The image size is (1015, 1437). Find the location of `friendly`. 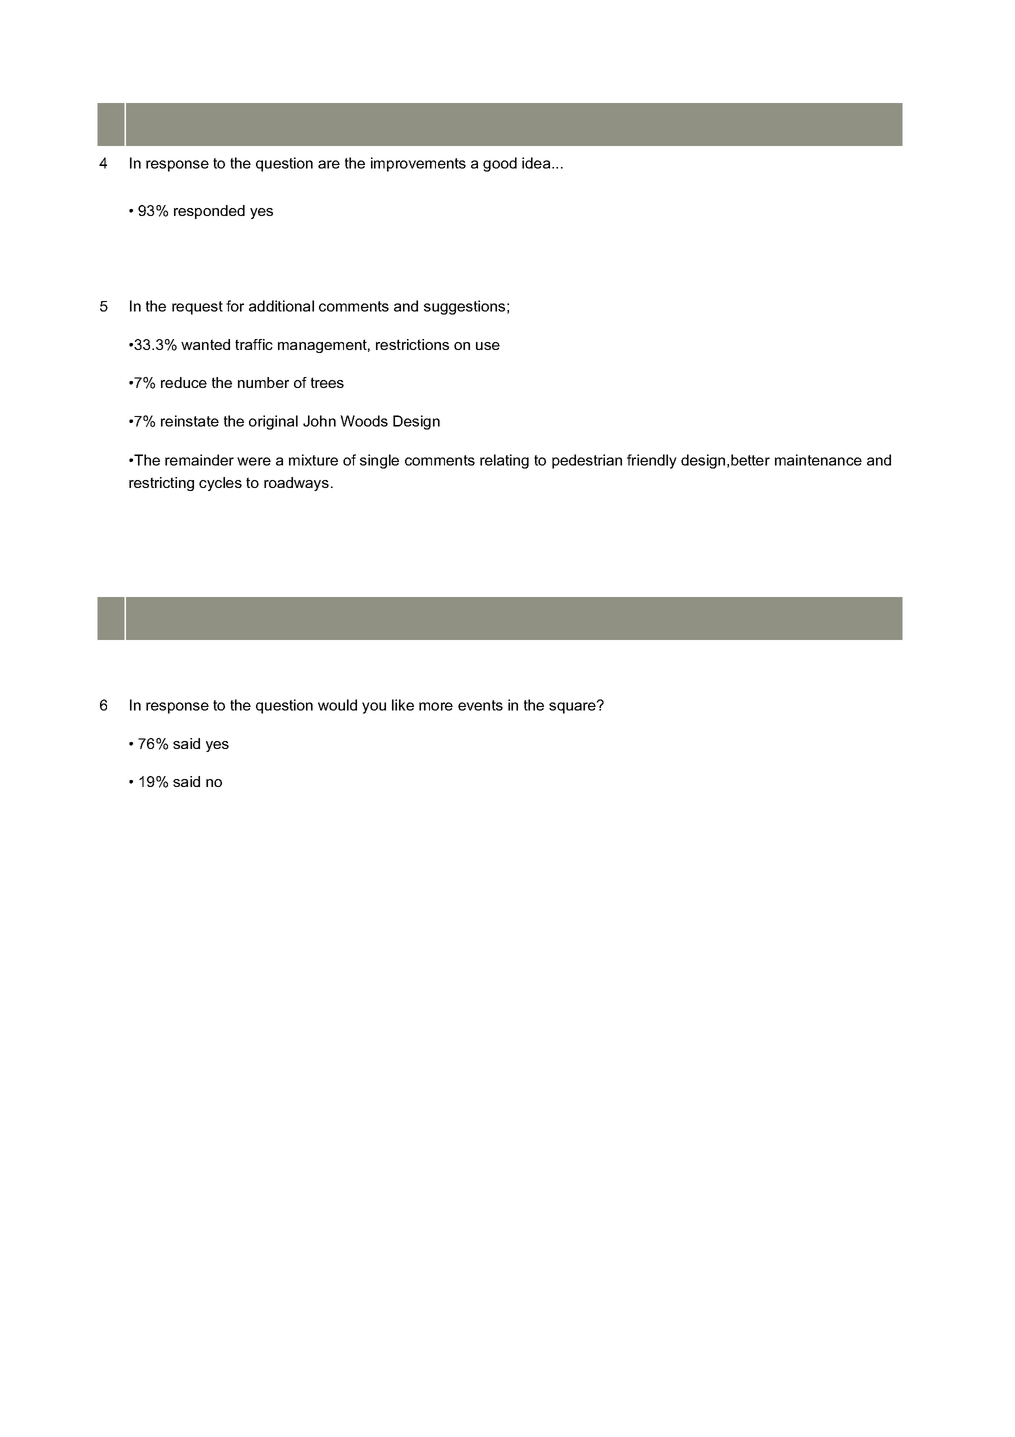

friendly is located at coordinates (652, 461).
